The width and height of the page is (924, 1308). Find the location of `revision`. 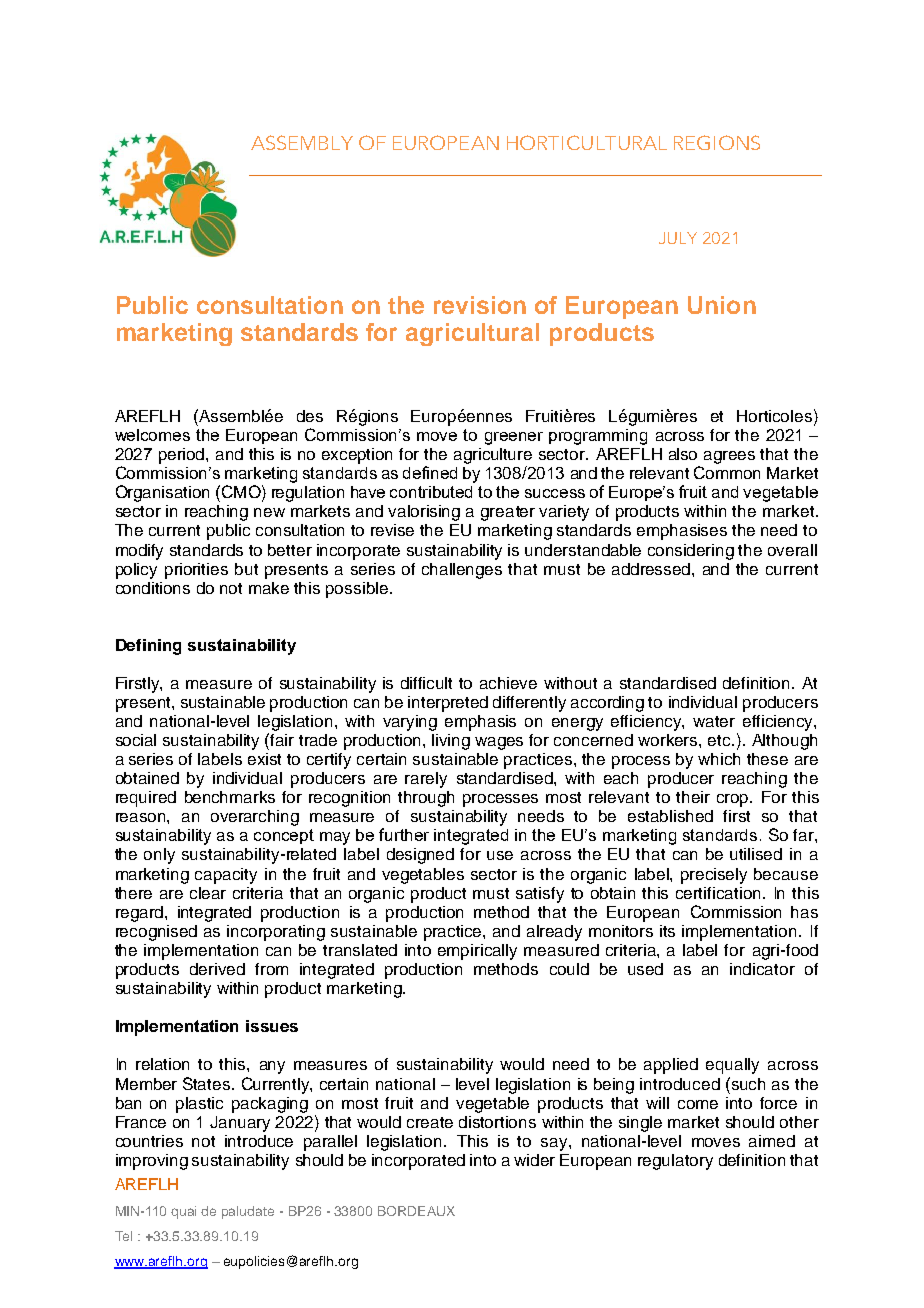

revision is located at coordinates (480, 305).
